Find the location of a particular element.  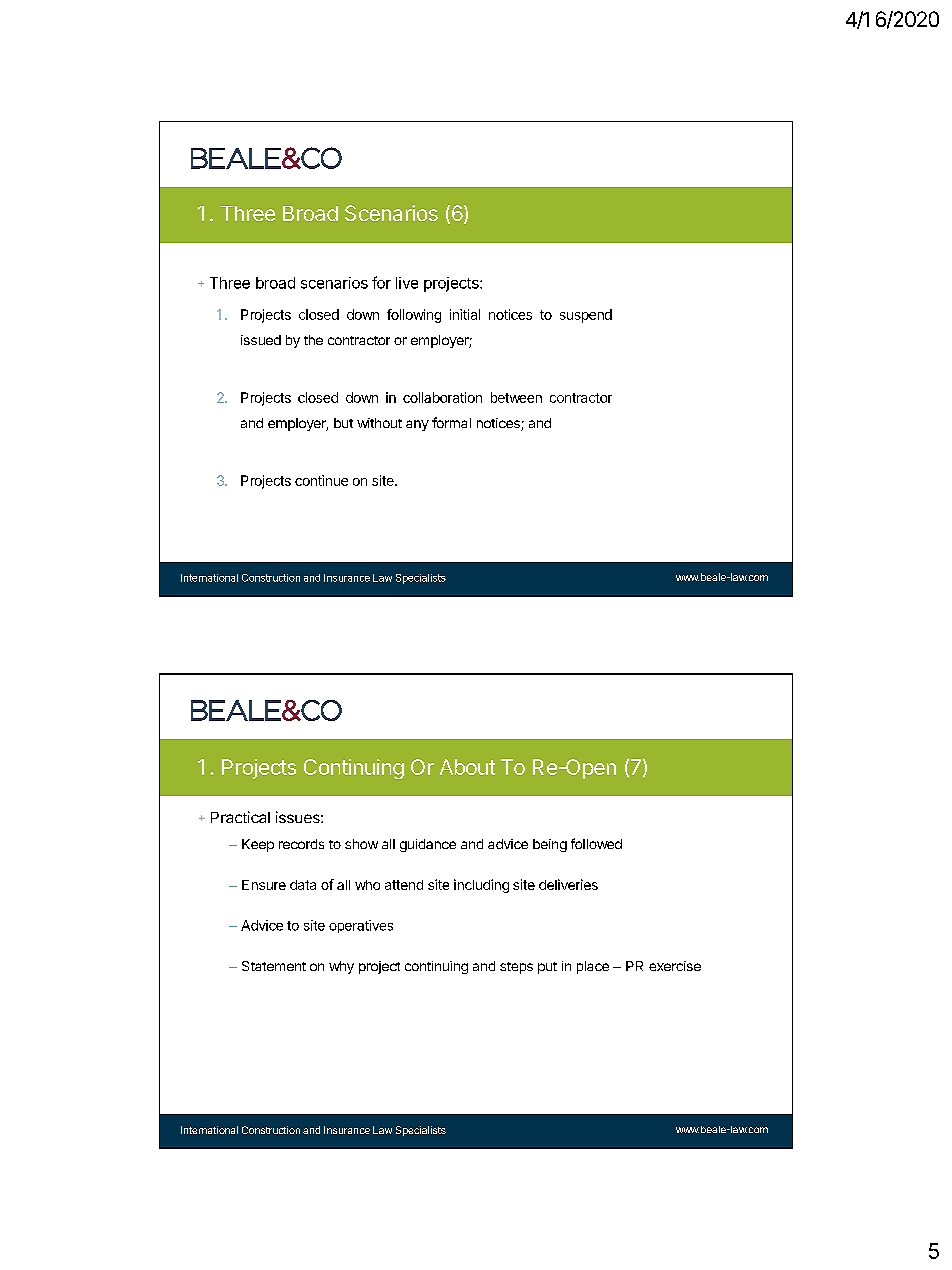

continue is located at coordinates (321, 480).
